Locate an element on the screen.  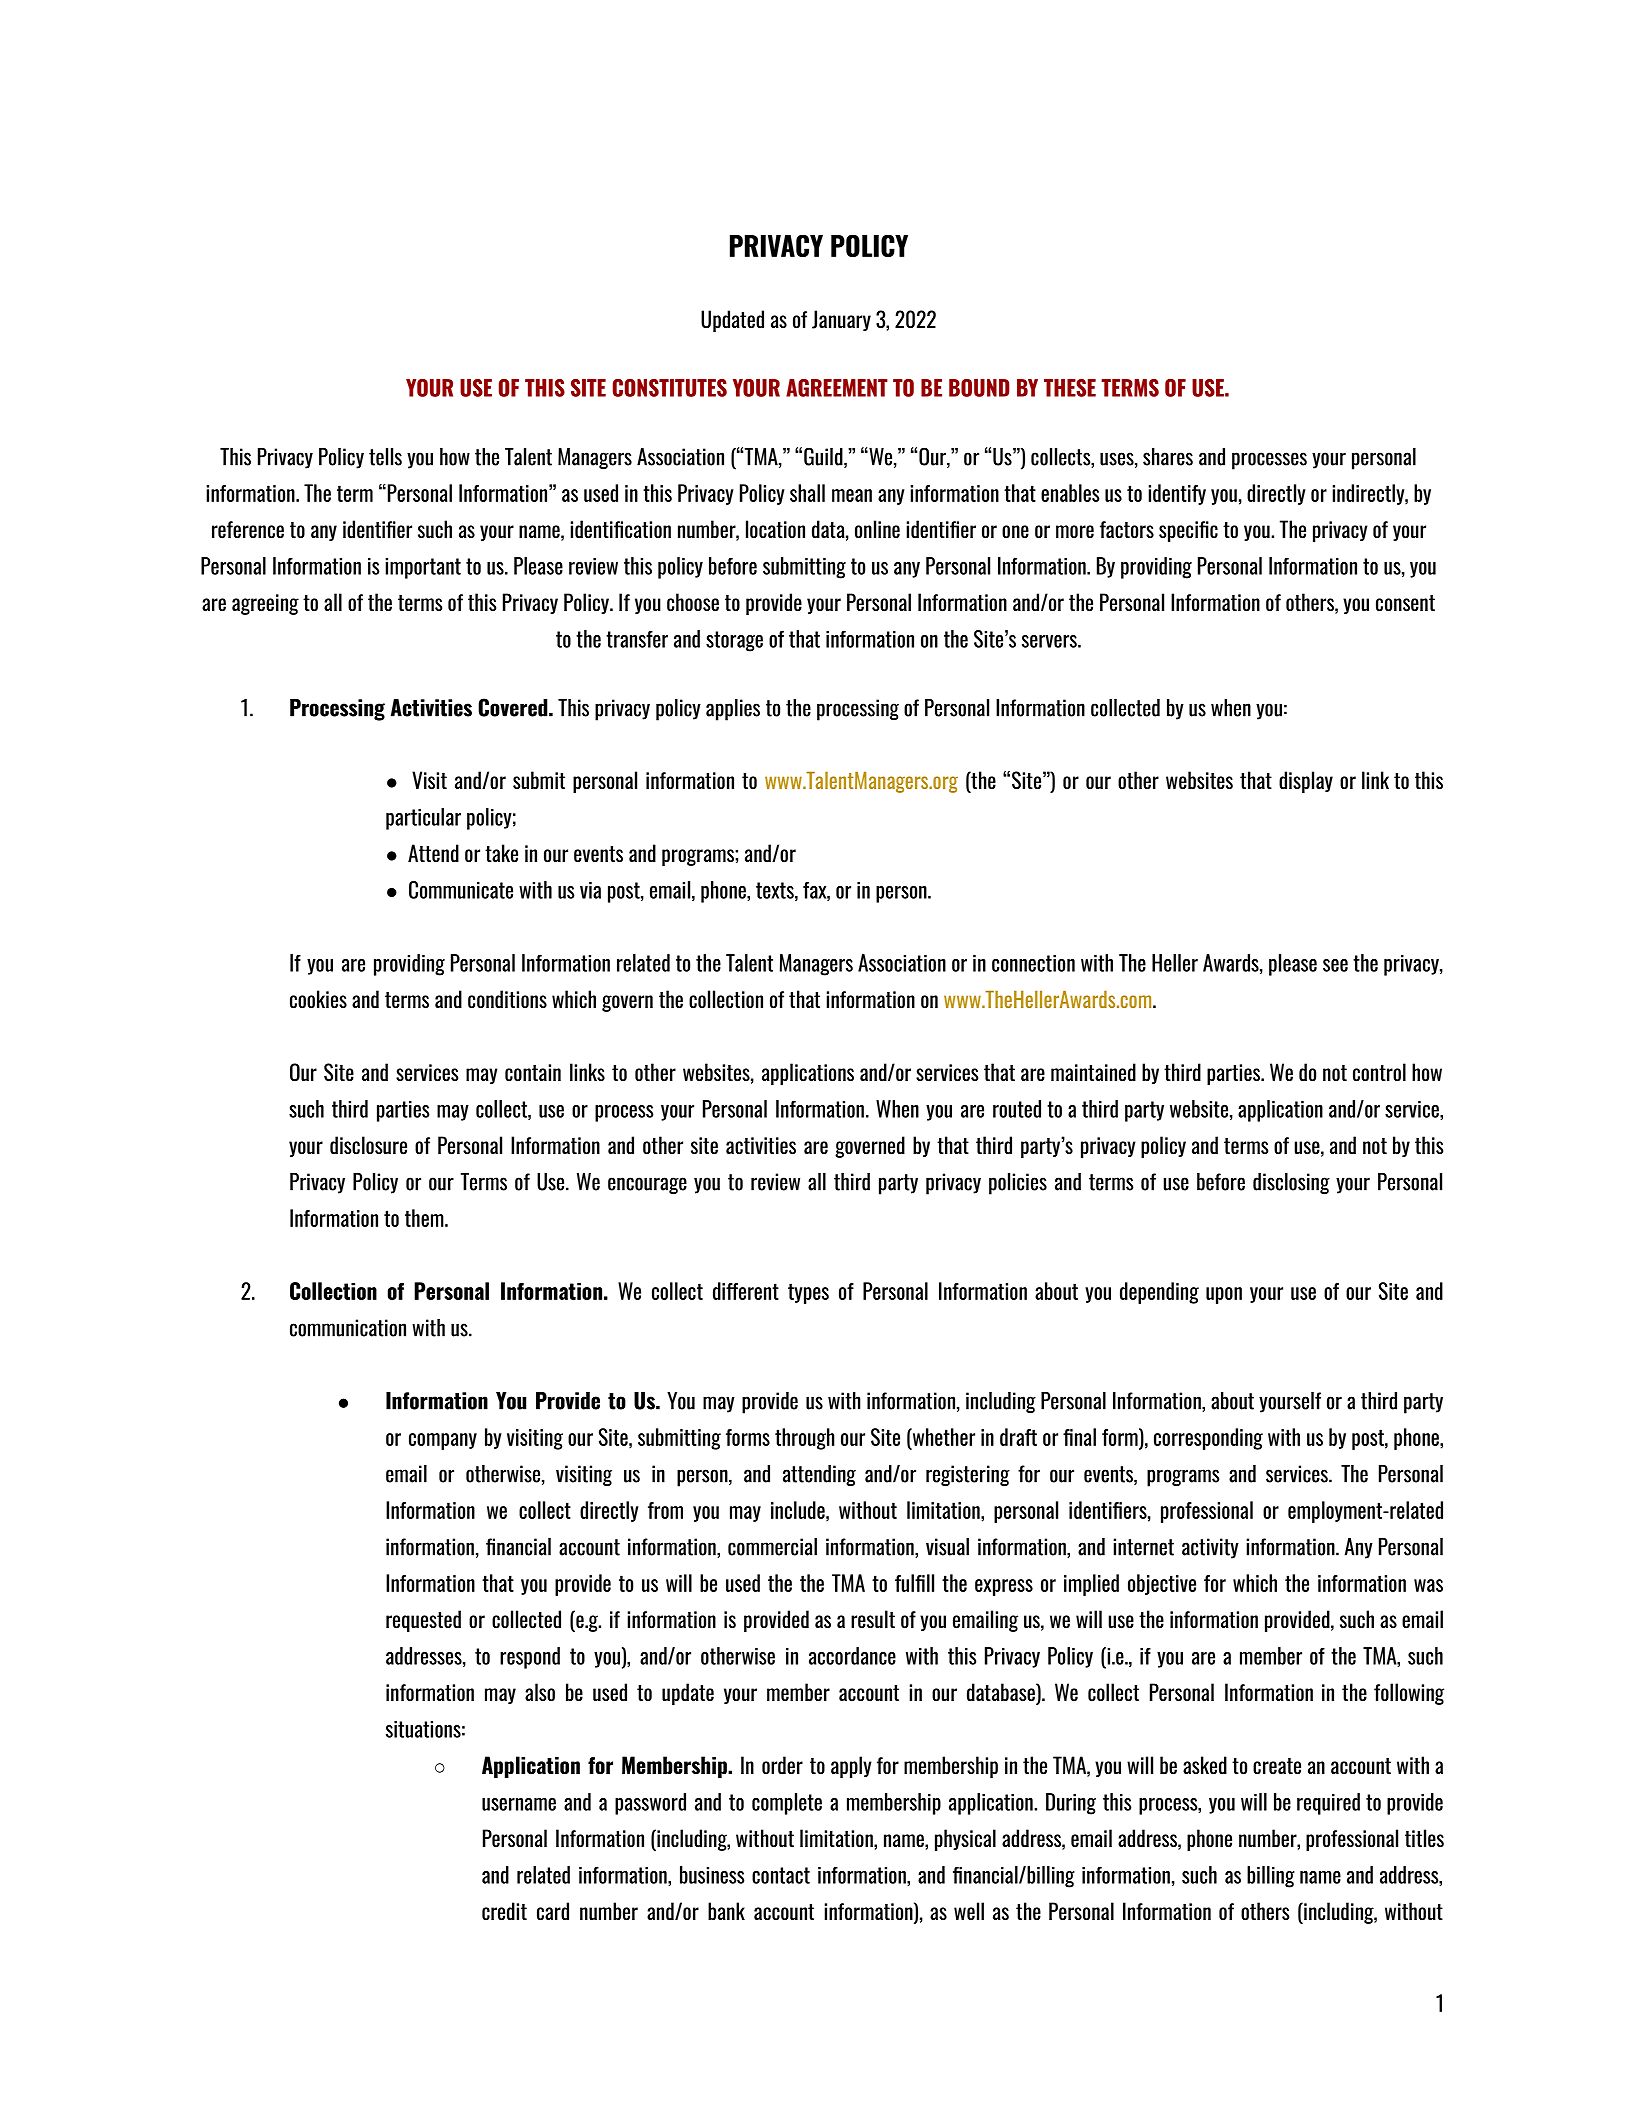
disclosure is located at coordinates (368, 1145).
